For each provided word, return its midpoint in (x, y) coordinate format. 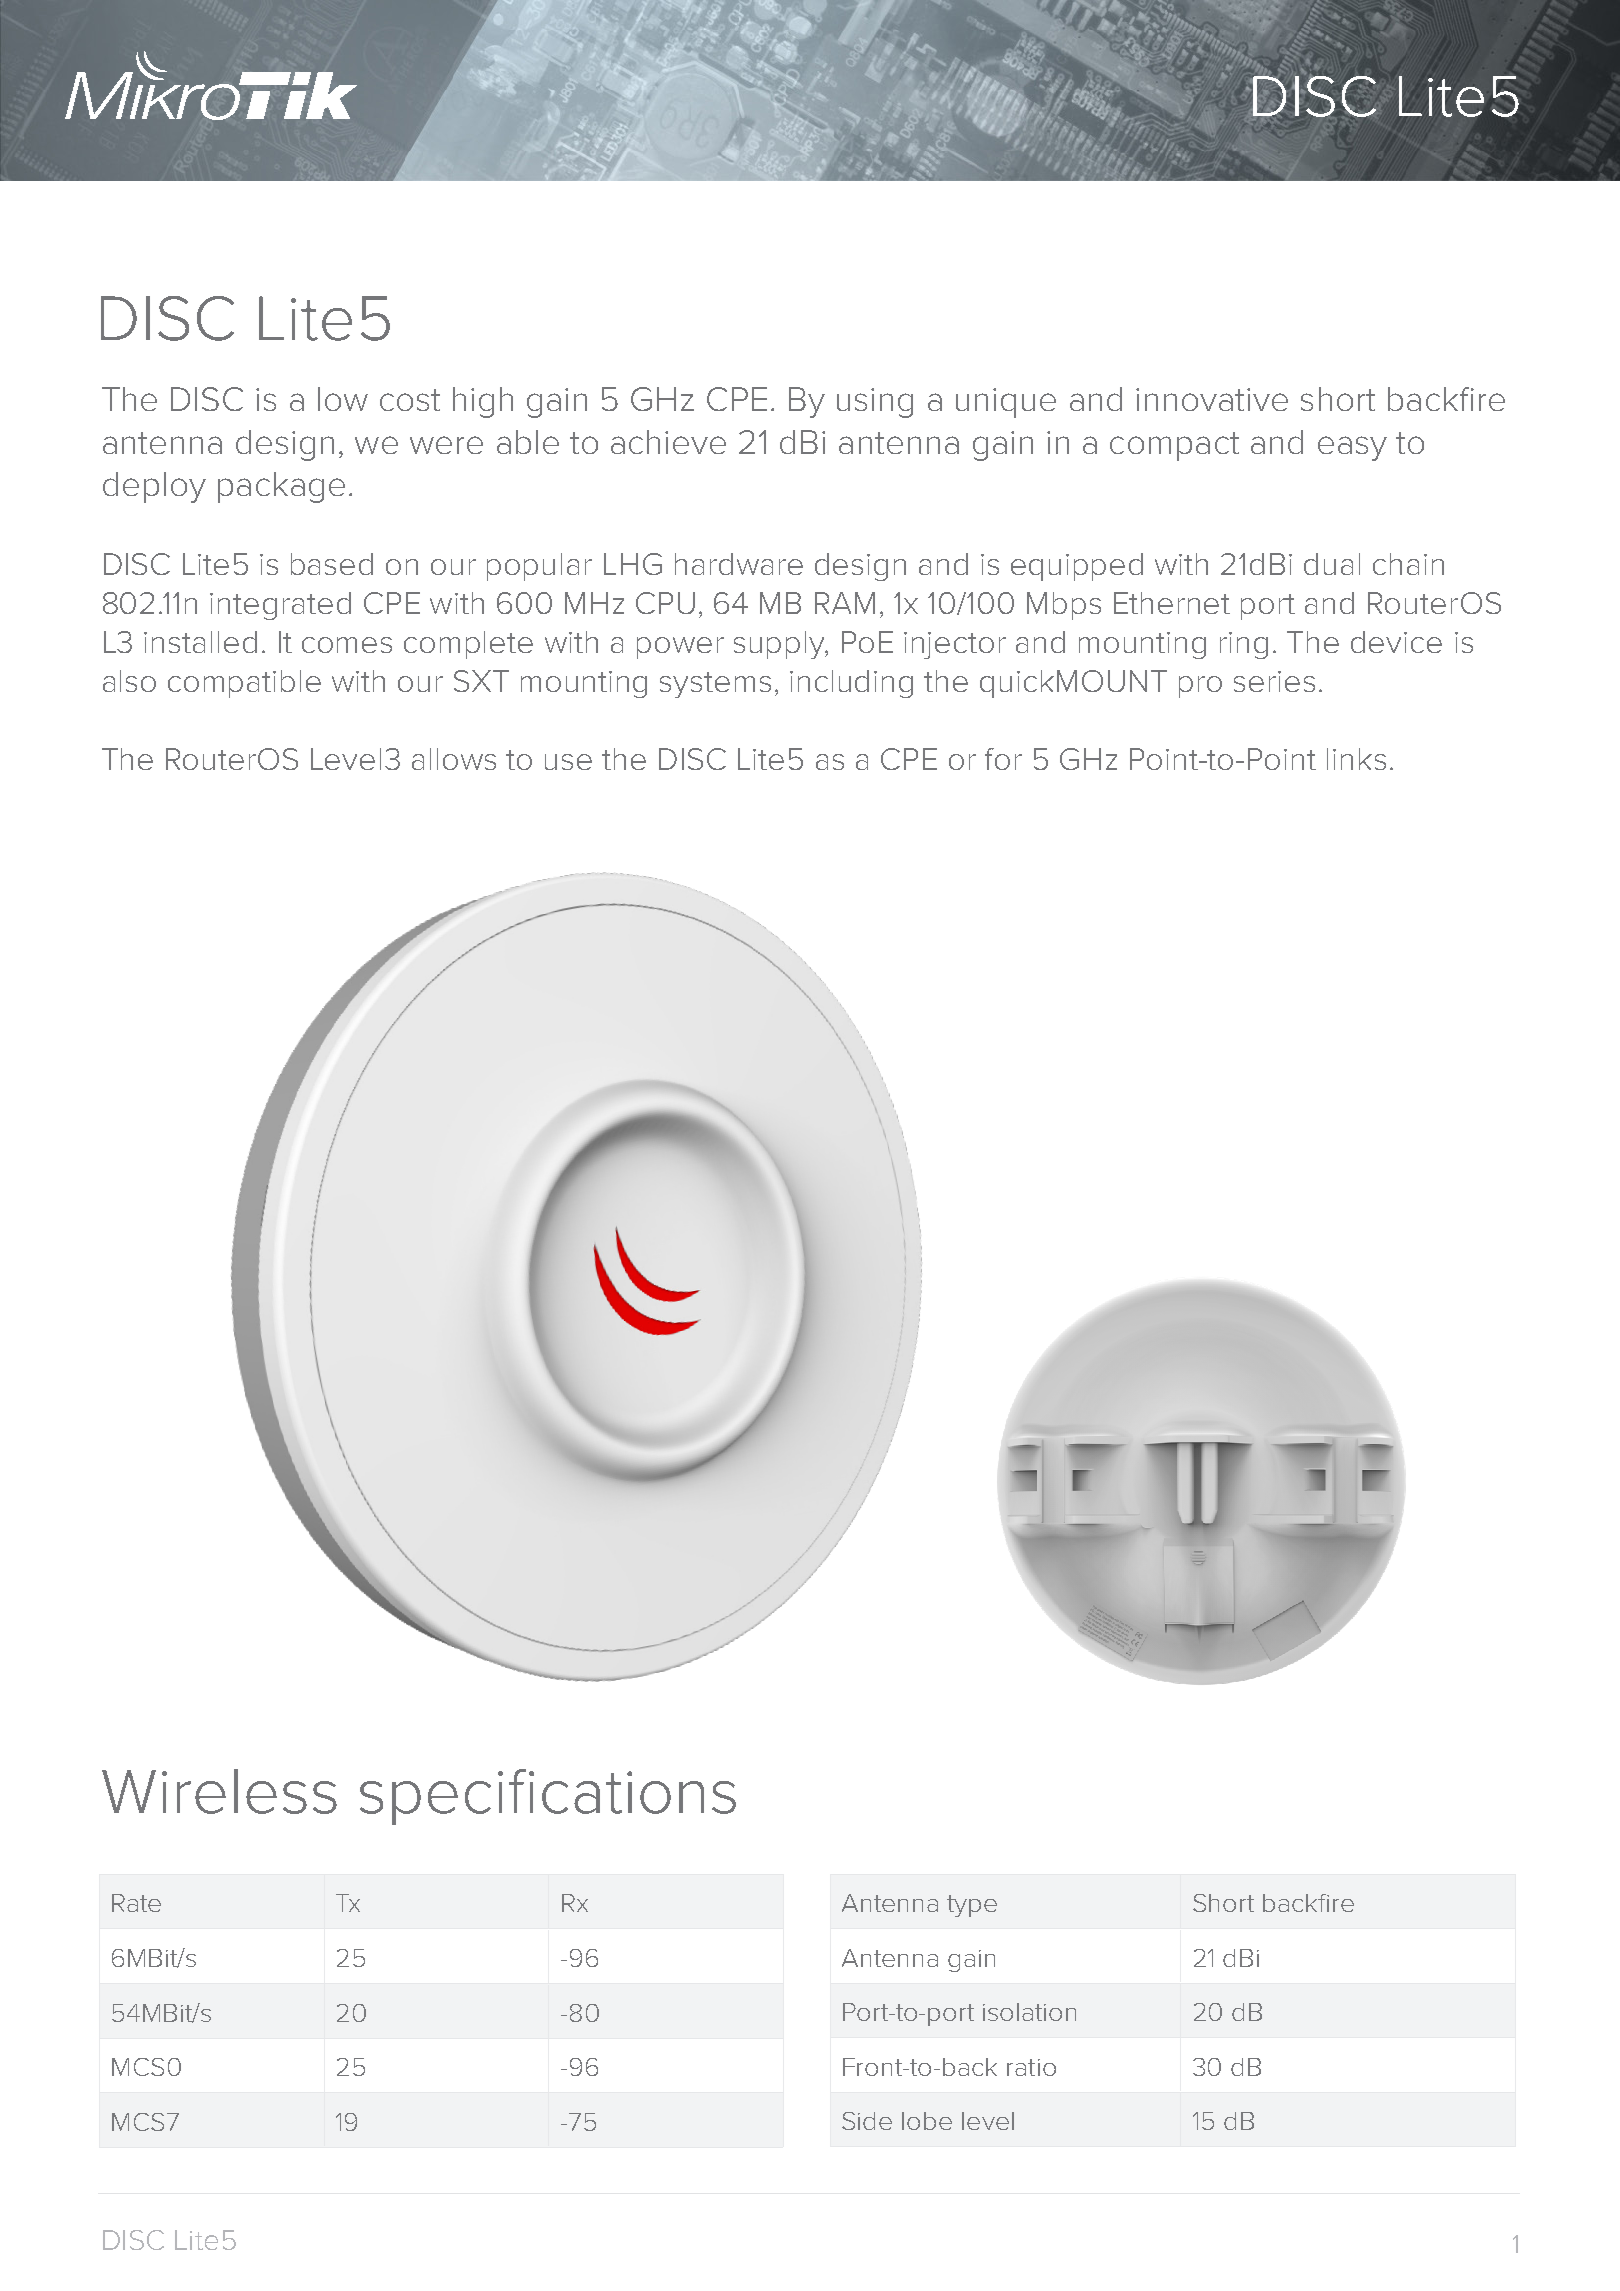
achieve (668, 442)
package (281, 487)
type (972, 1906)
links (1356, 759)
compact (1174, 446)
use (568, 762)
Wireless (219, 1791)
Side (867, 2121)
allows (454, 759)
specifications (548, 1797)
